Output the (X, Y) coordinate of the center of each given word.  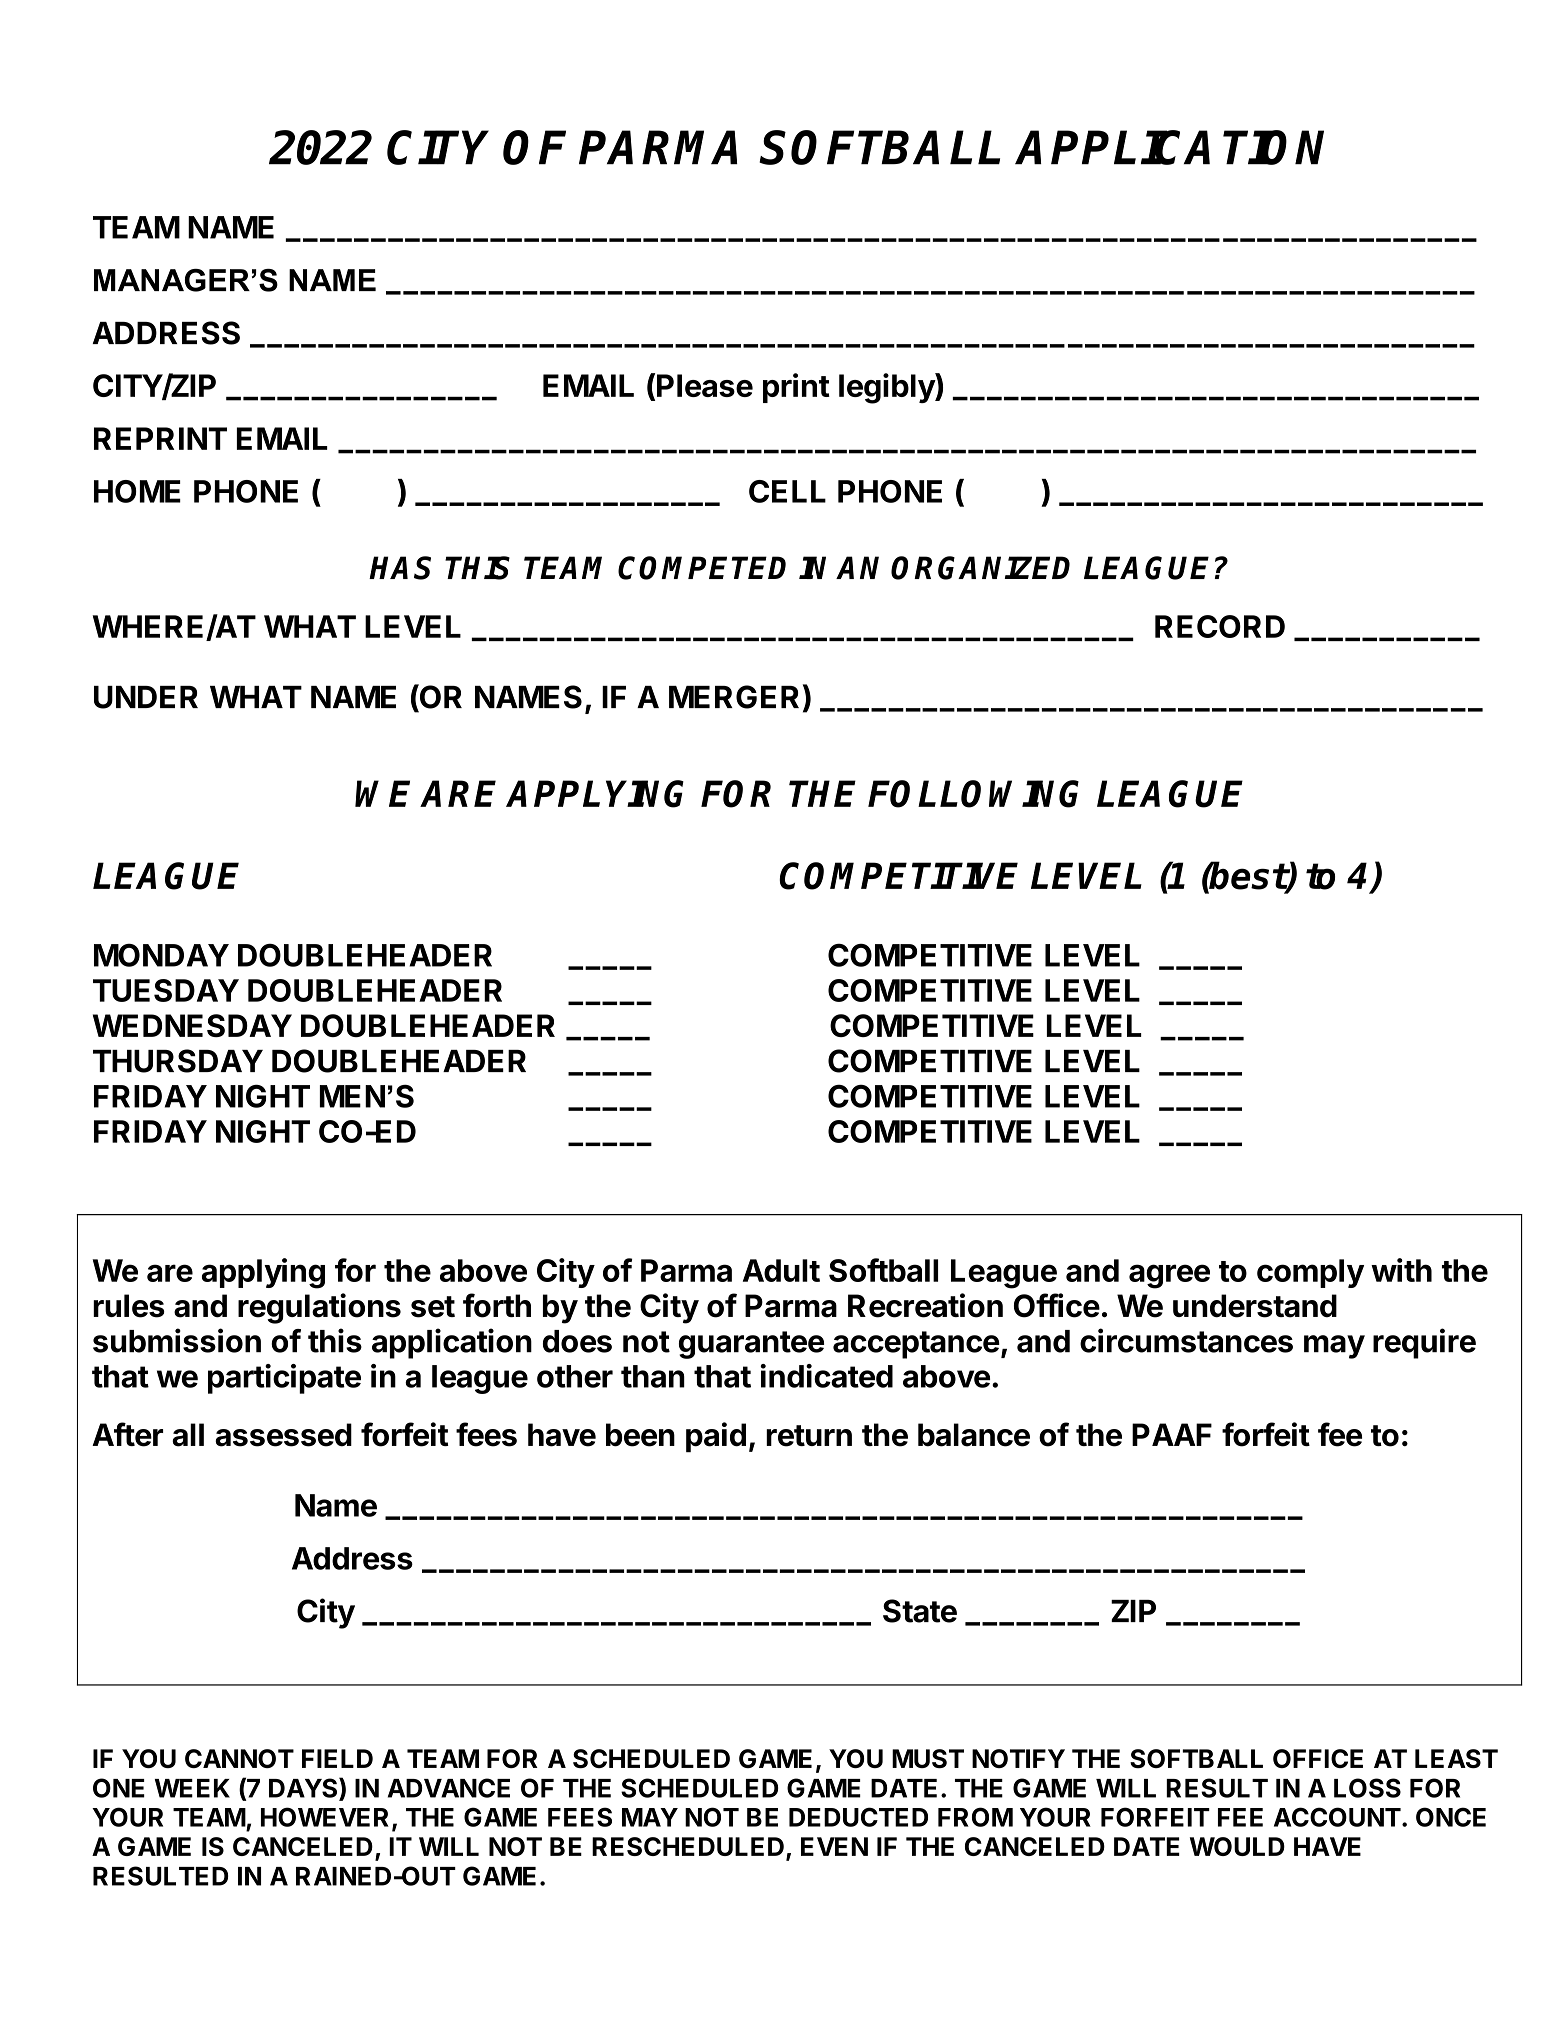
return (809, 1436)
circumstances (1186, 1340)
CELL (787, 491)
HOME (137, 491)
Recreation (925, 1305)
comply (1310, 1273)
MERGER (734, 697)
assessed (283, 1435)
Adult (781, 1270)
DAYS (304, 1788)
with (1401, 1270)
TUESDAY (166, 990)
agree (1169, 1276)
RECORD (1220, 626)
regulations (319, 1308)
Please (705, 385)
